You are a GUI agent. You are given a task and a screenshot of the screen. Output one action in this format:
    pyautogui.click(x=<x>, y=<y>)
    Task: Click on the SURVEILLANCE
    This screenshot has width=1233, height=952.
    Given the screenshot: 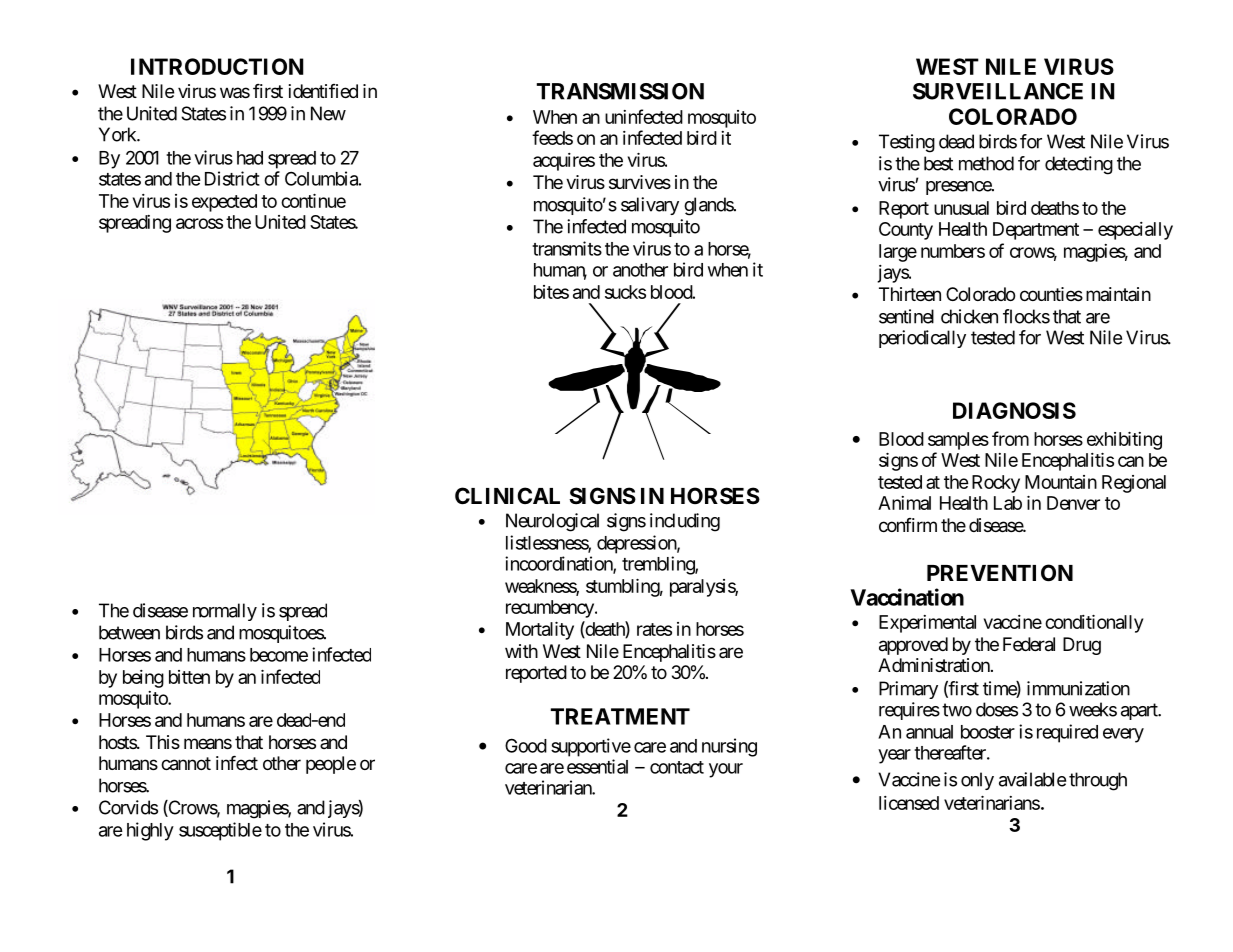 What is the action you would take?
    pyautogui.click(x=998, y=91)
